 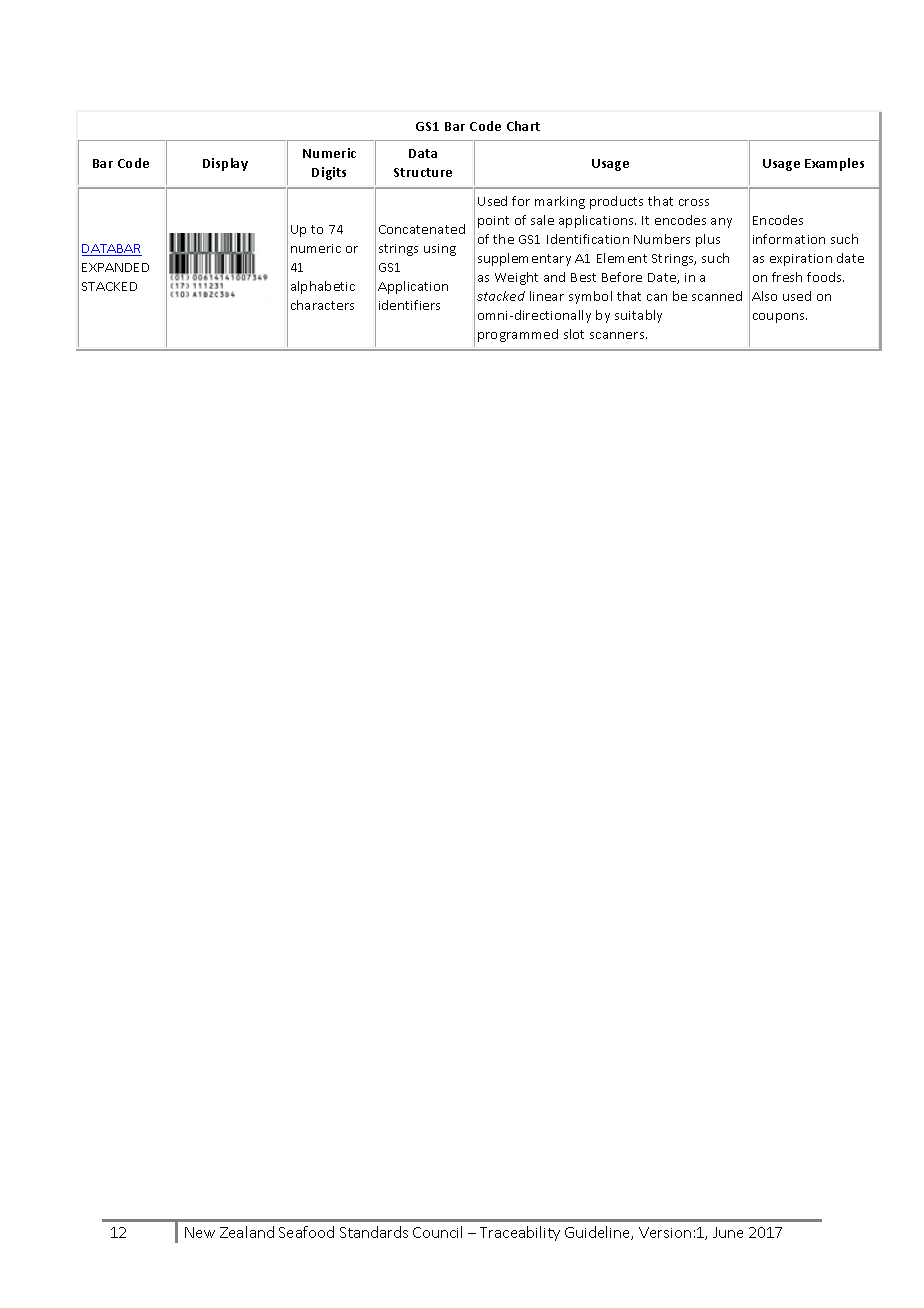 I want to click on Display, so click(x=225, y=164).
